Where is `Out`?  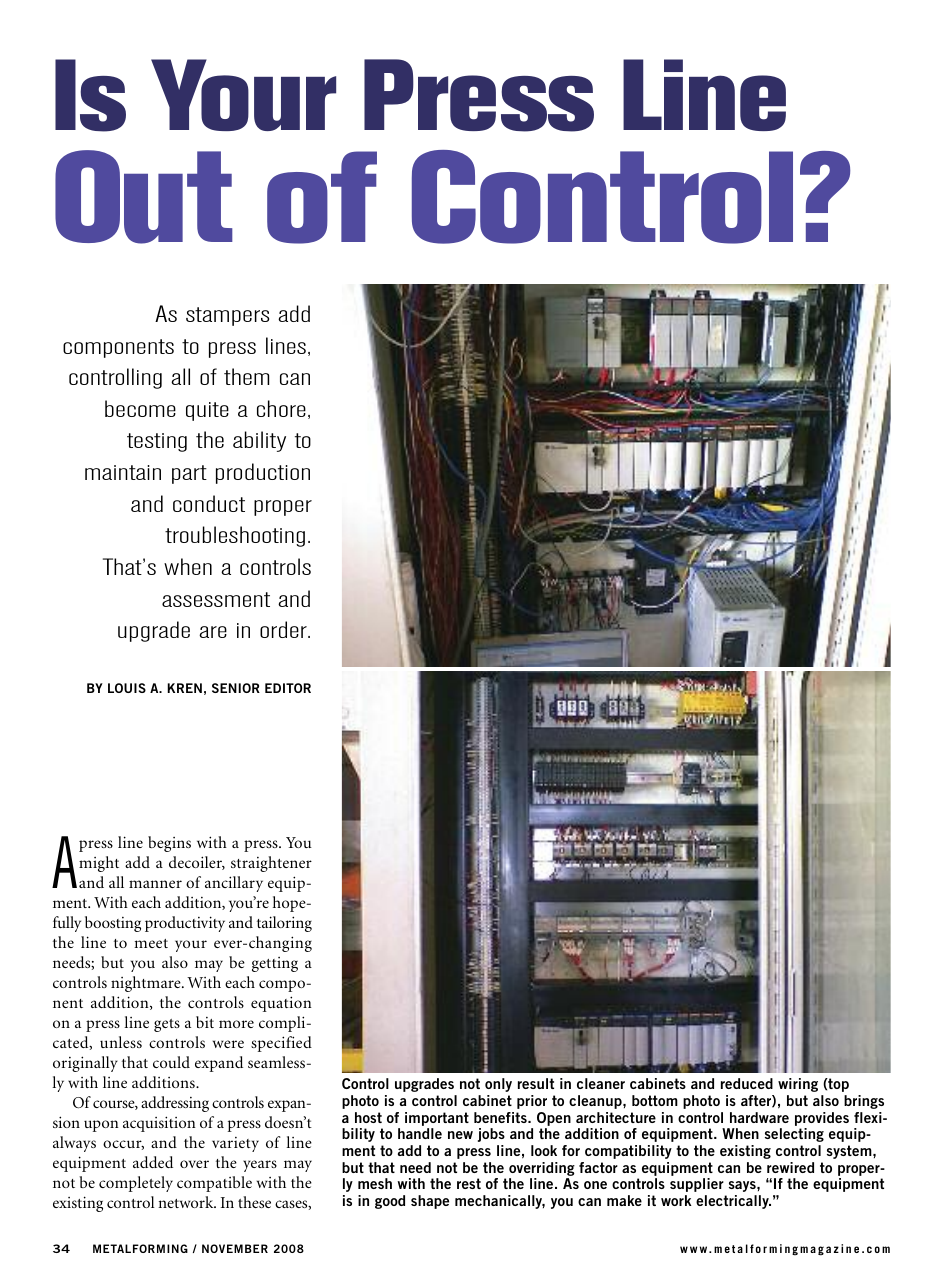 Out is located at coordinates (144, 197).
